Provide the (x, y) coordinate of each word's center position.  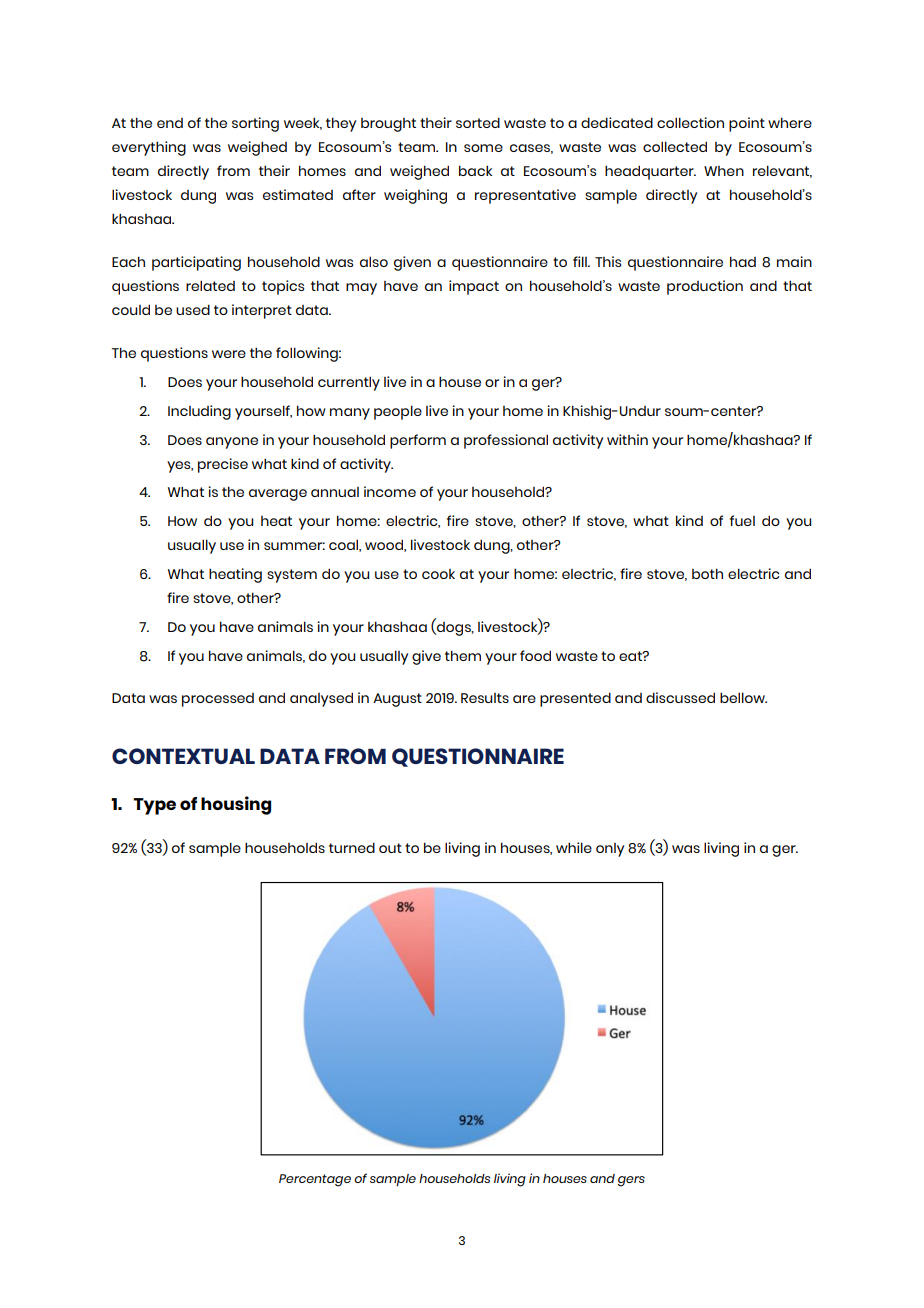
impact (474, 287)
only (610, 850)
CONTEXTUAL (183, 756)
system (292, 576)
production (705, 287)
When (724, 171)
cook (438, 574)
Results (485, 698)
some (483, 148)
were (229, 354)
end (170, 123)
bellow (743, 697)
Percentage (315, 1180)
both (707, 573)
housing (236, 805)
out (390, 848)
